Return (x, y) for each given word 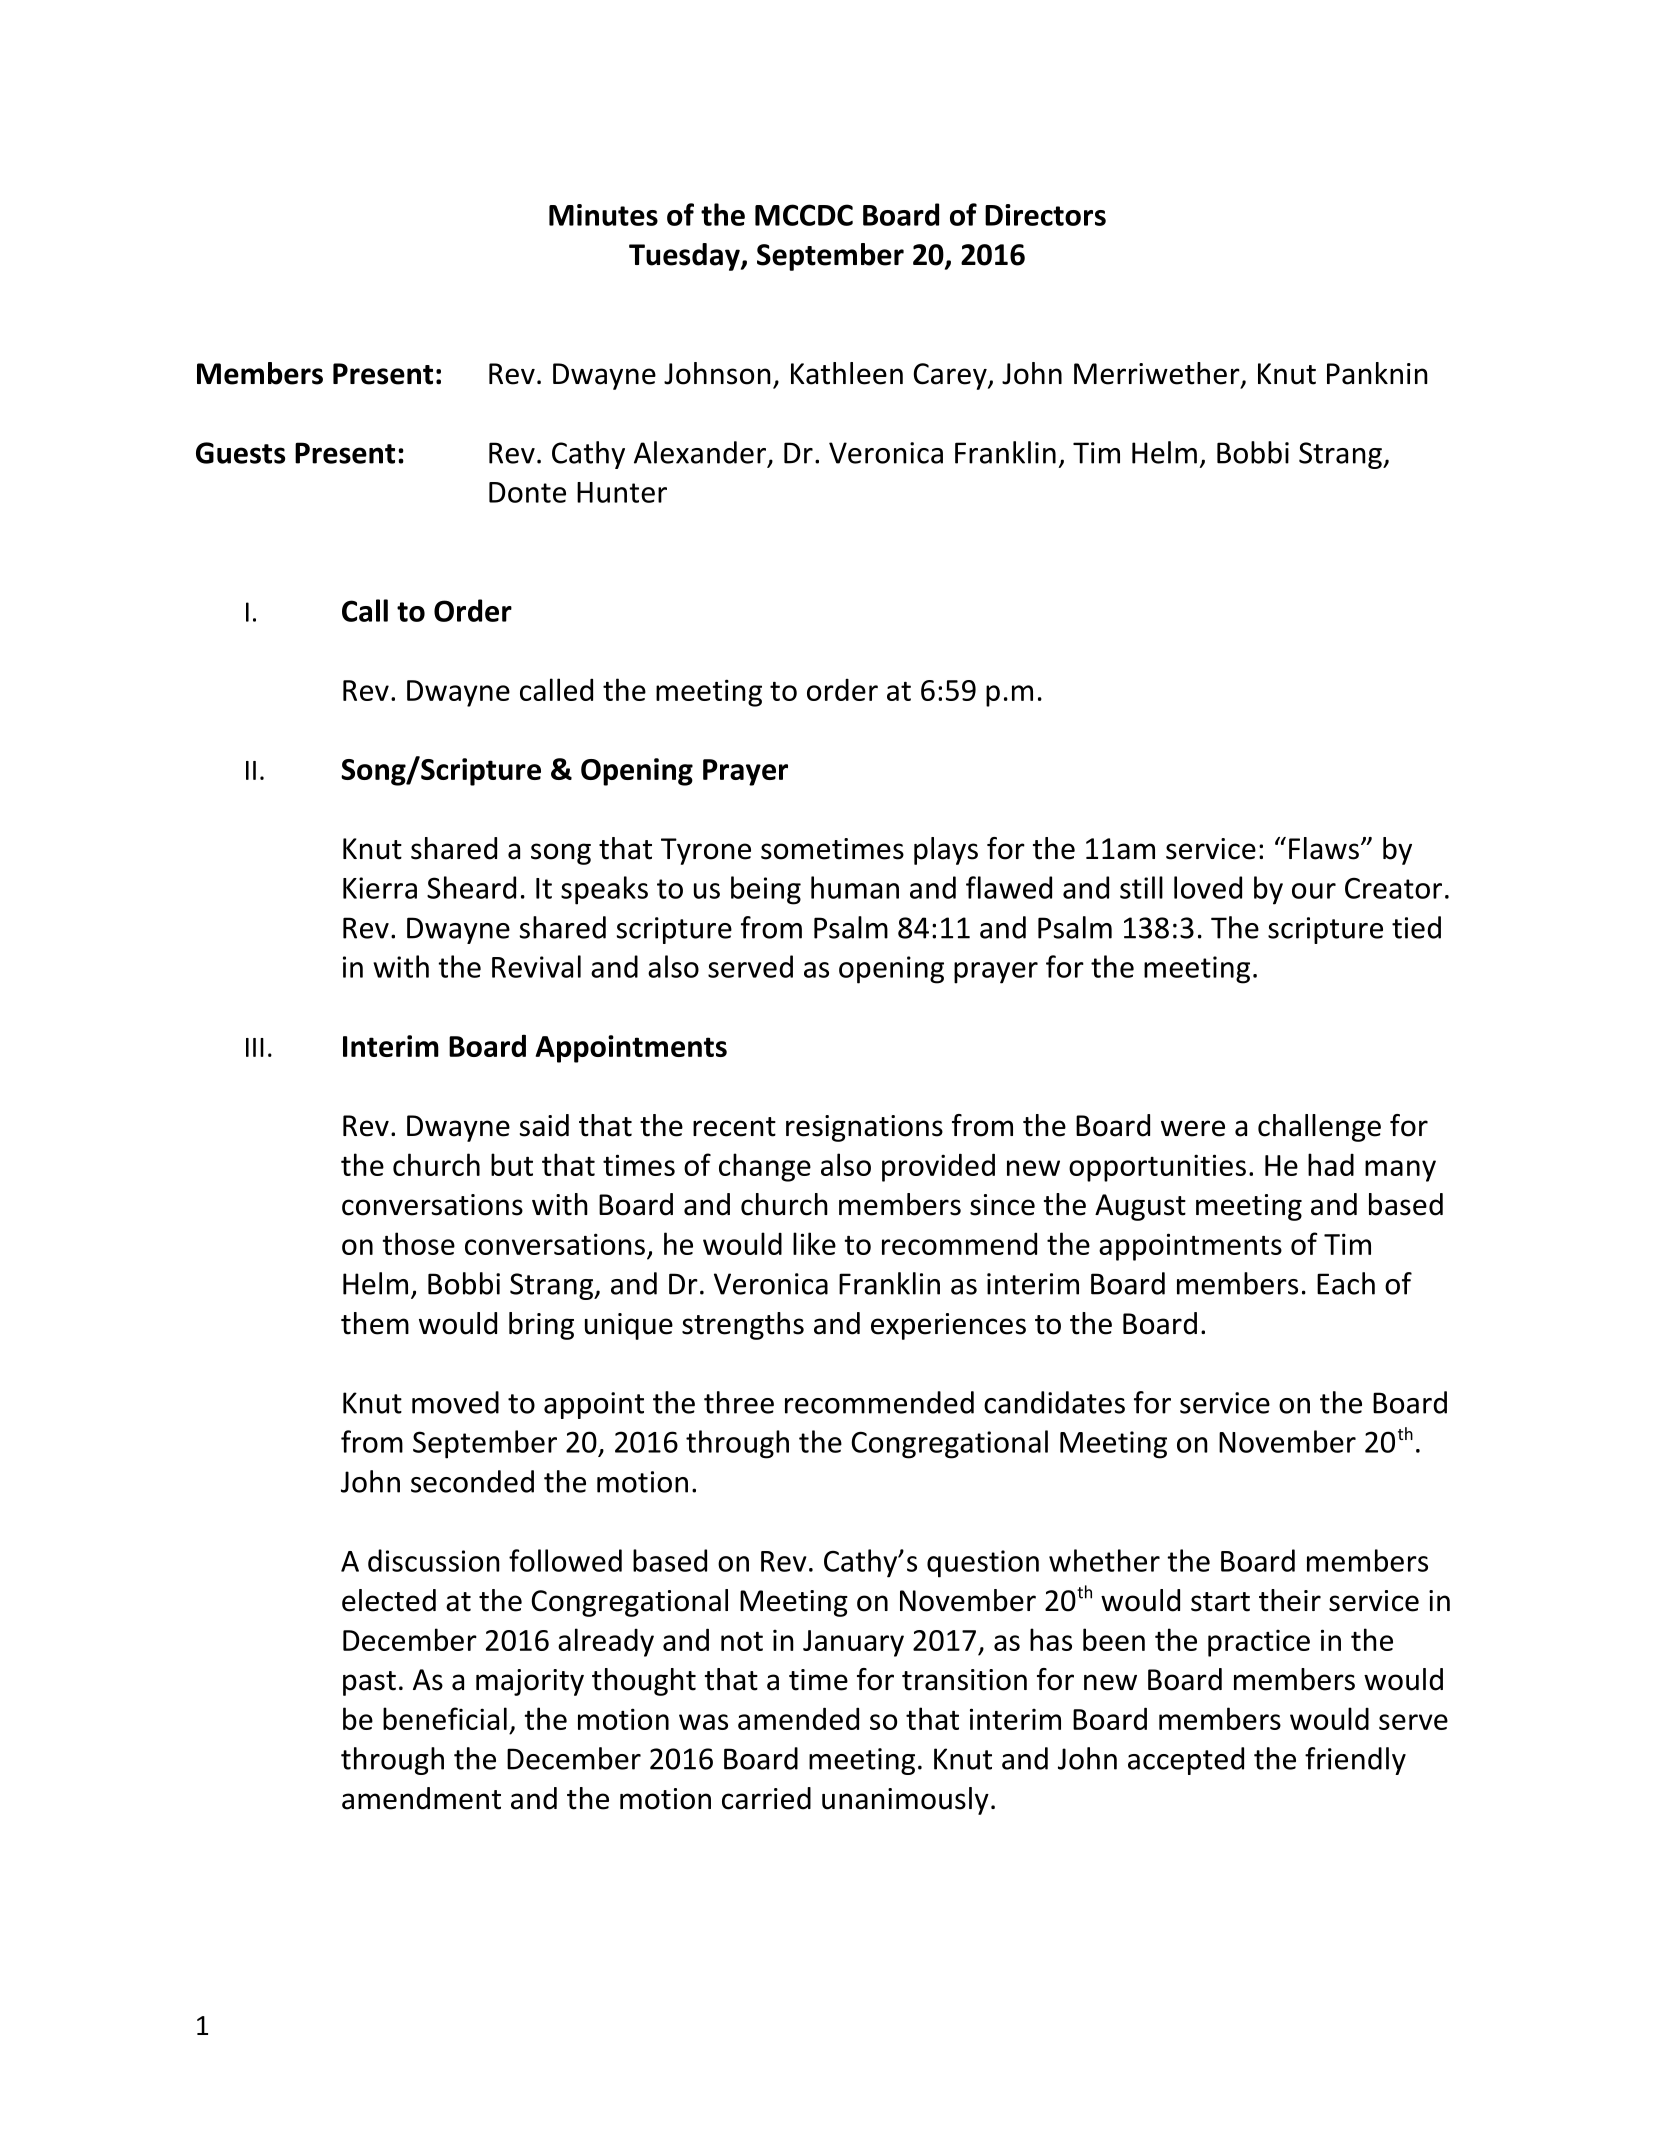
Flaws (1324, 848)
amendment (421, 1798)
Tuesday (685, 257)
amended (798, 1718)
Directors (1045, 215)
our (1314, 891)
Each (1346, 1283)
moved (455, 1402)
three (739, 1402)
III (255, 1047)
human (855, 887)
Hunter (622, 492)
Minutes (603, 215)
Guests (240, 453)
